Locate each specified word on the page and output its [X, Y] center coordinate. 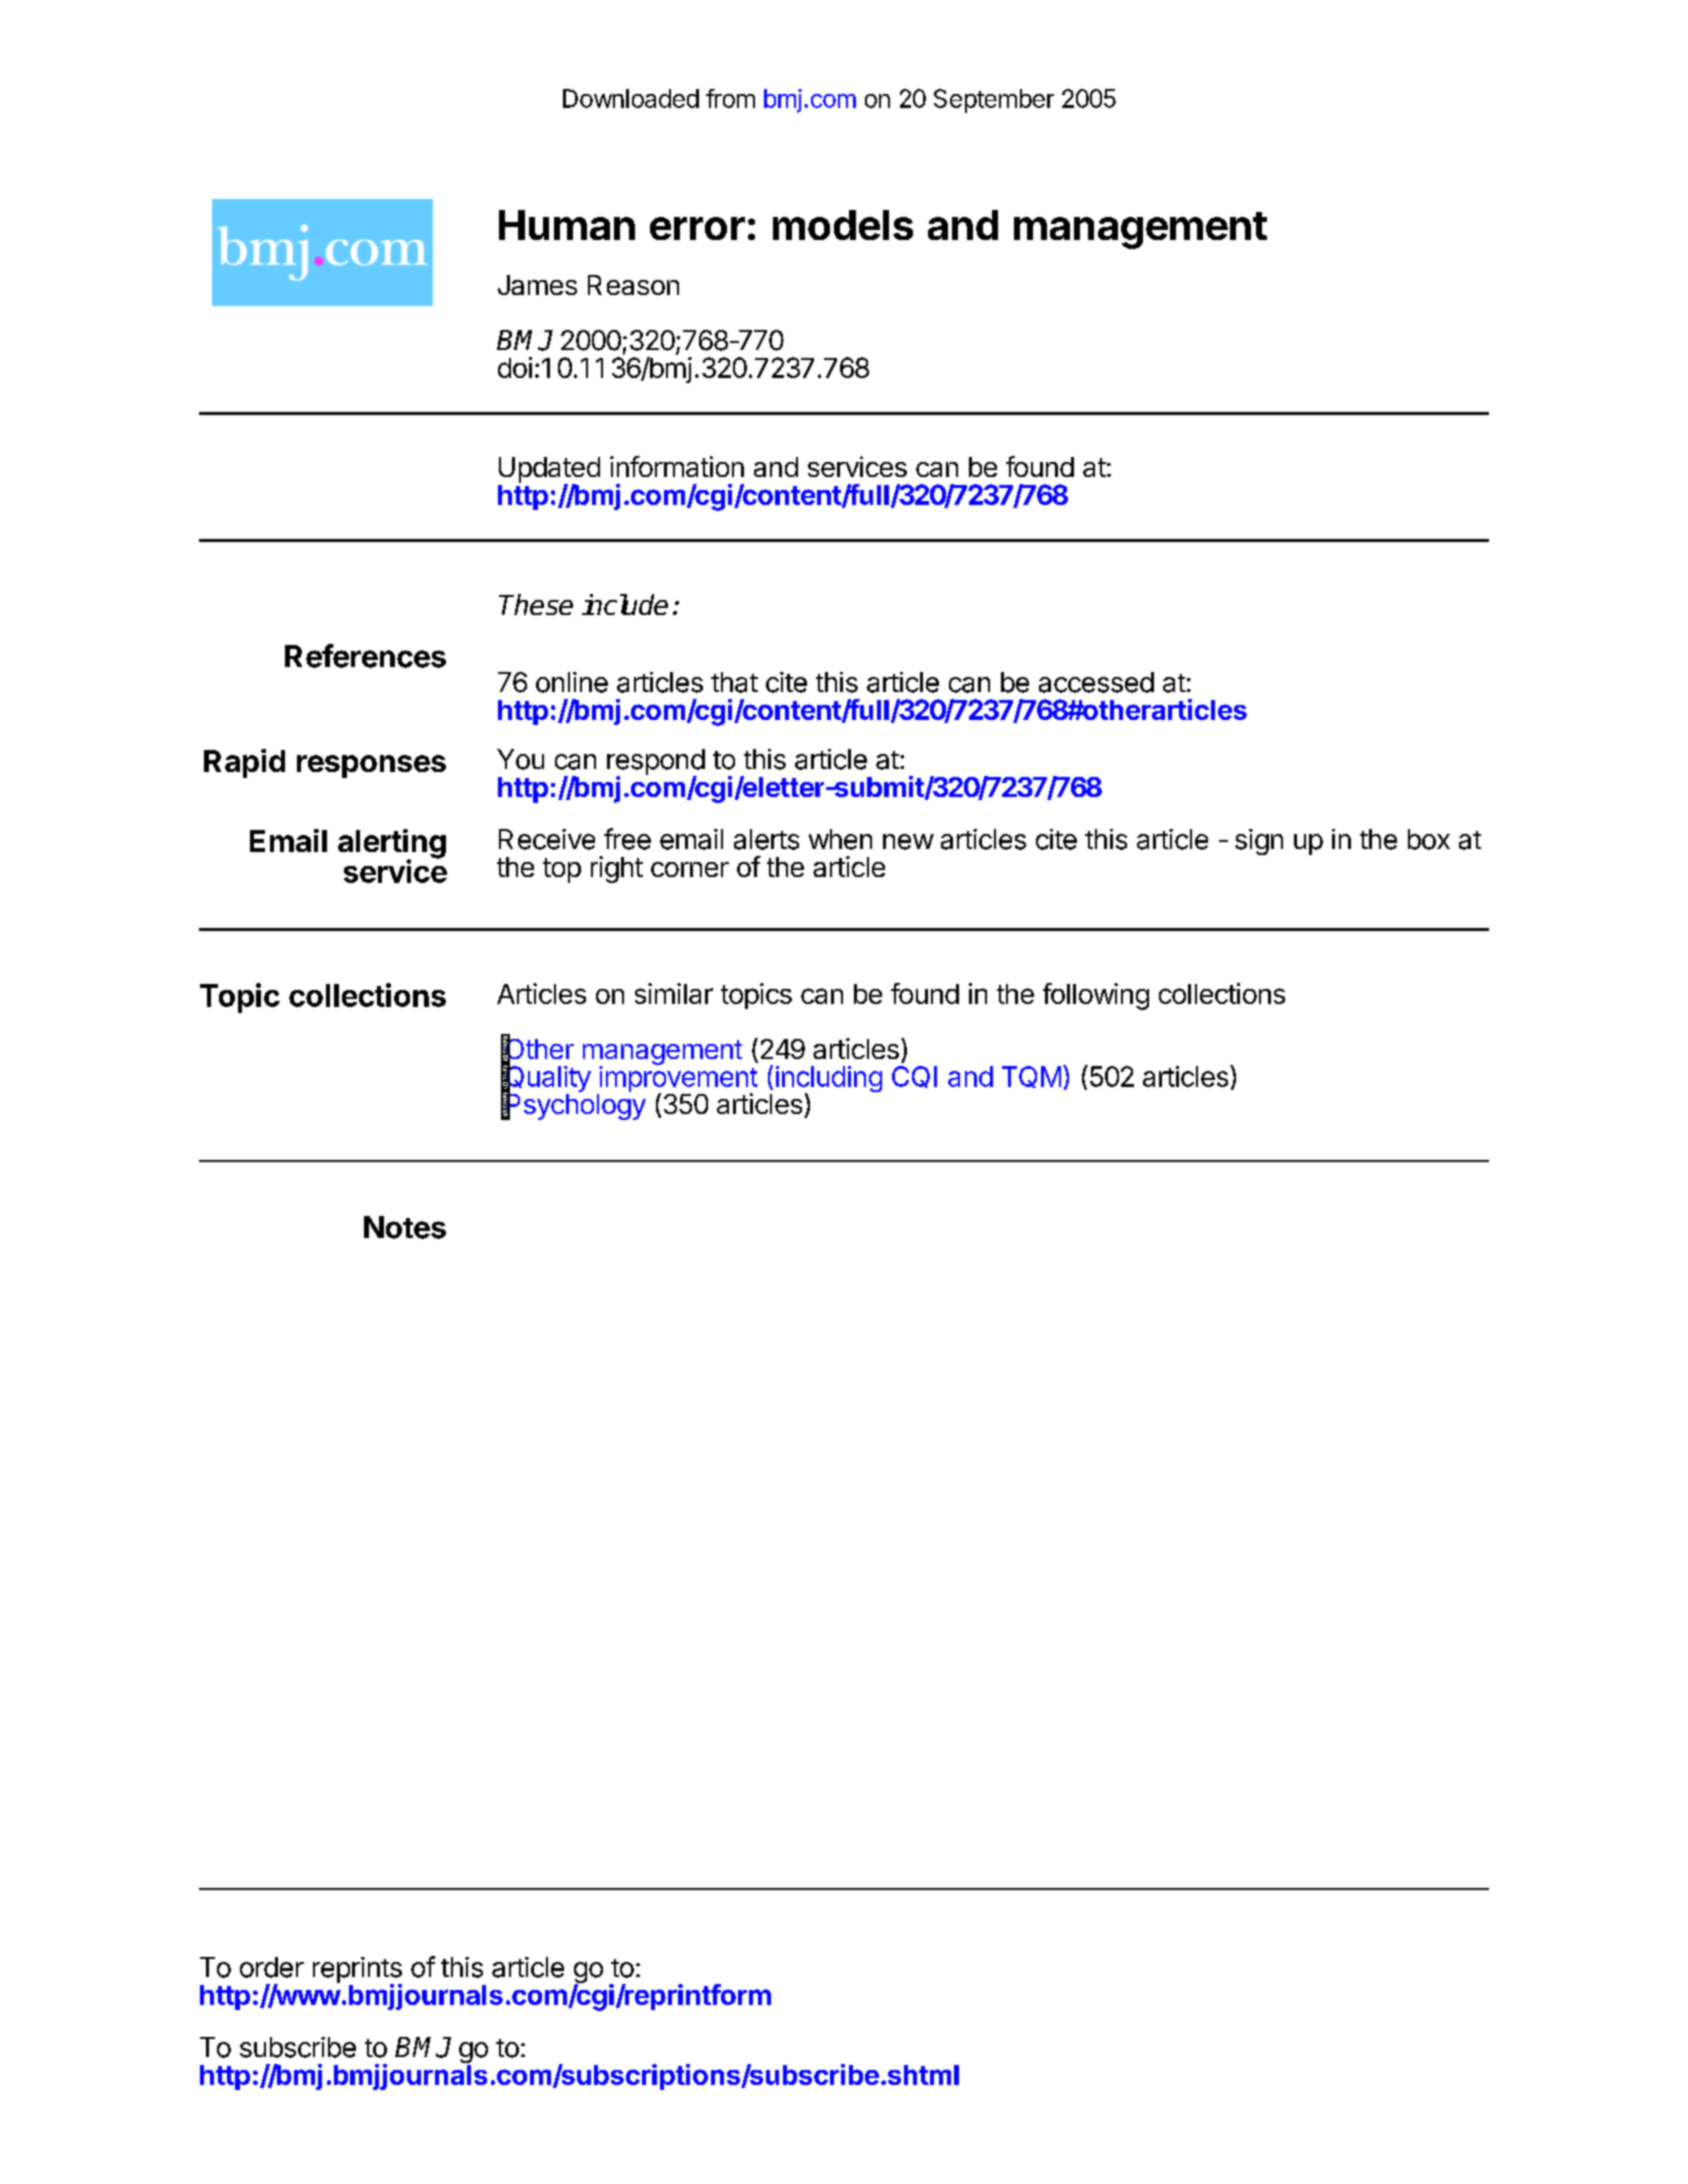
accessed [1096, 682]
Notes [405, 1227]
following [1096, 996]
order [272, 1967]
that [734, 682]
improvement [677, 1079]
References [365, 656]
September [994, 101]
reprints [357, 1971]
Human [567, 225]
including [829, 1080]
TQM [1031, 1077]
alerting [392, 845]
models [843, 225]
